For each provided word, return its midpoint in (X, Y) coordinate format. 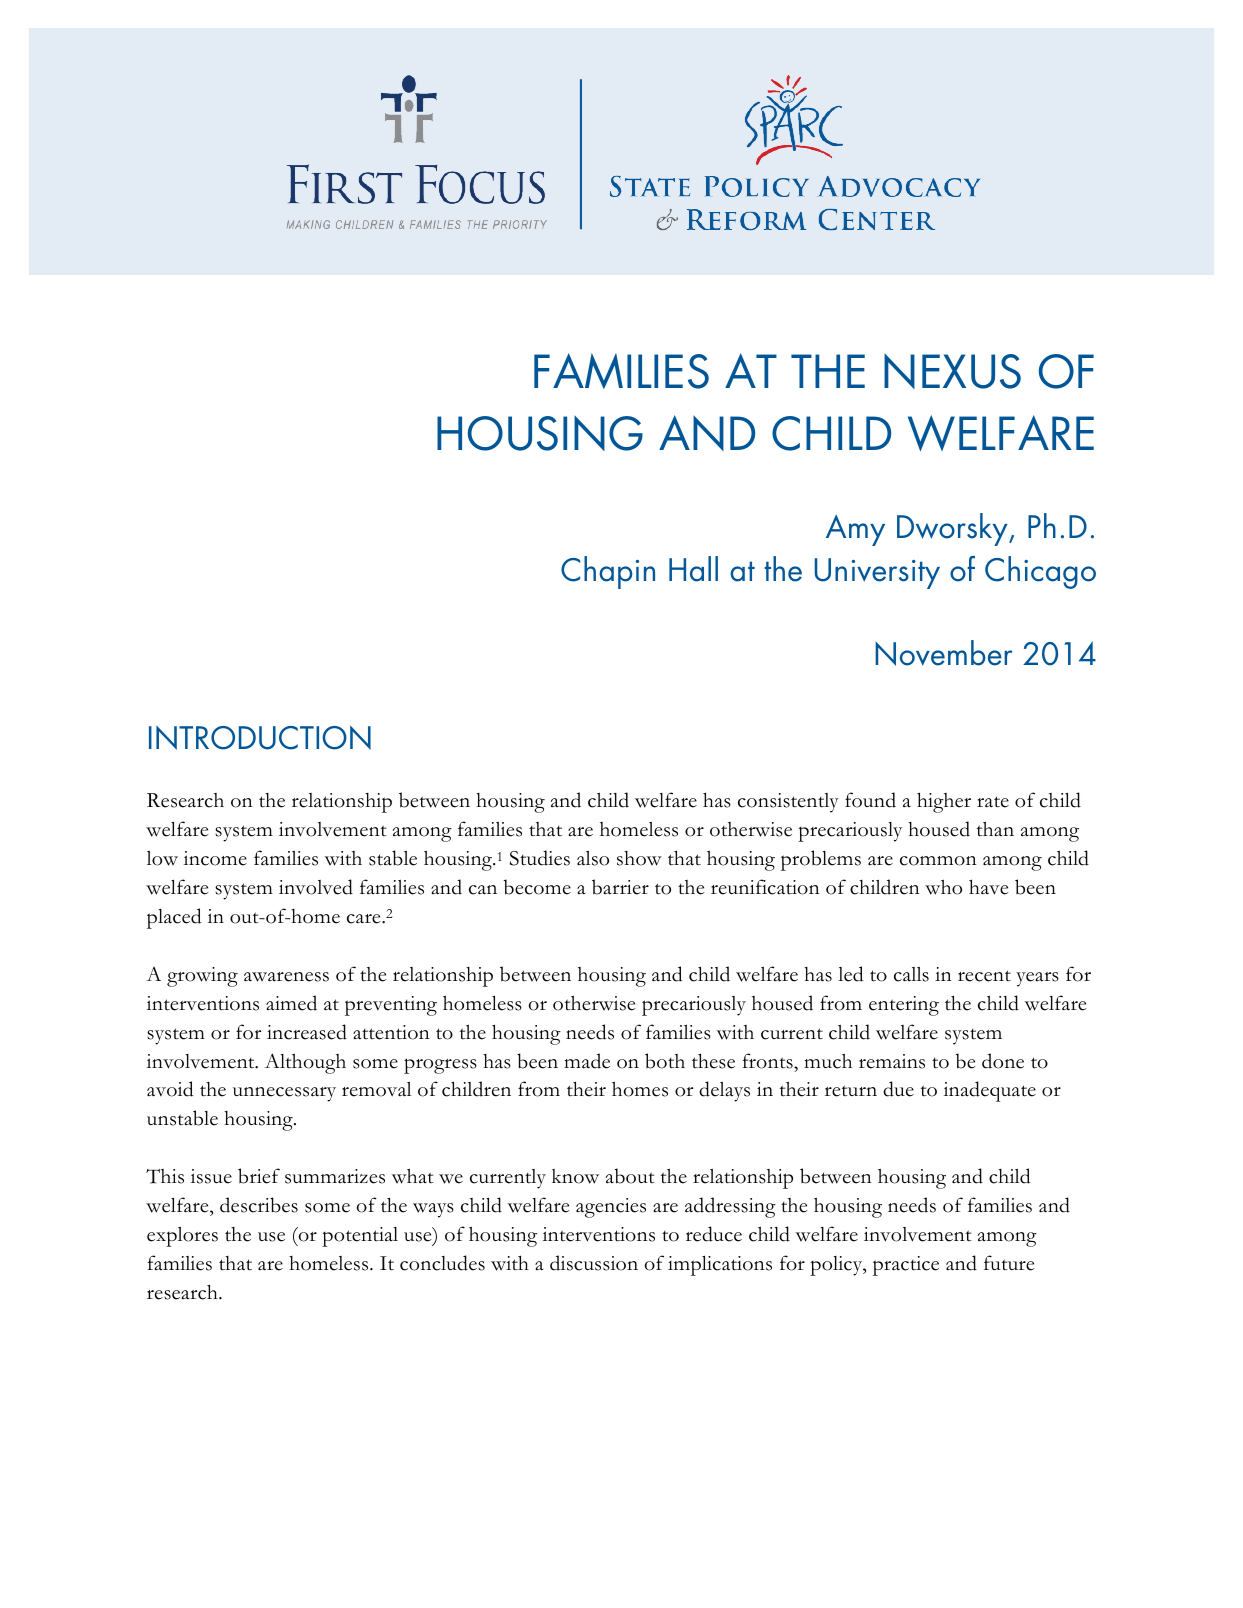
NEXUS (952, 371)
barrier (620, 887)
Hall (693, 569)
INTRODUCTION (260, 738)
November (943, 653)
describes (259, 1205)
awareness (286, 977)
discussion (594, 1263)
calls (911, 974)
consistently (788, 803)
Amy (855, 530)
